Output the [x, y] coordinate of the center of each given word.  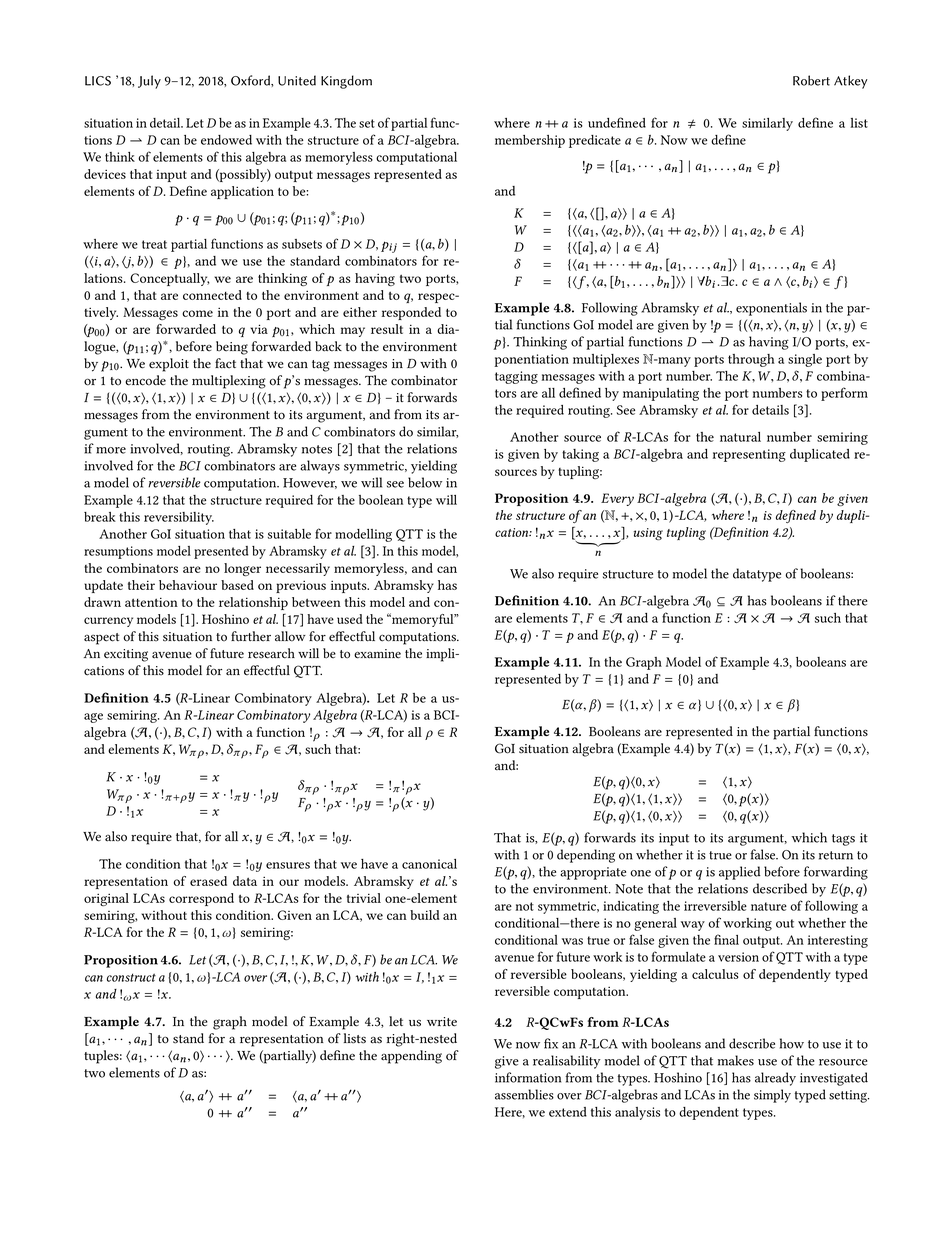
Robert [811, 80]
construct [131, 977]
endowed [226, 140]
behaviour [188, 585]
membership [530, 141]
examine [377, 654]
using [648, 534]
